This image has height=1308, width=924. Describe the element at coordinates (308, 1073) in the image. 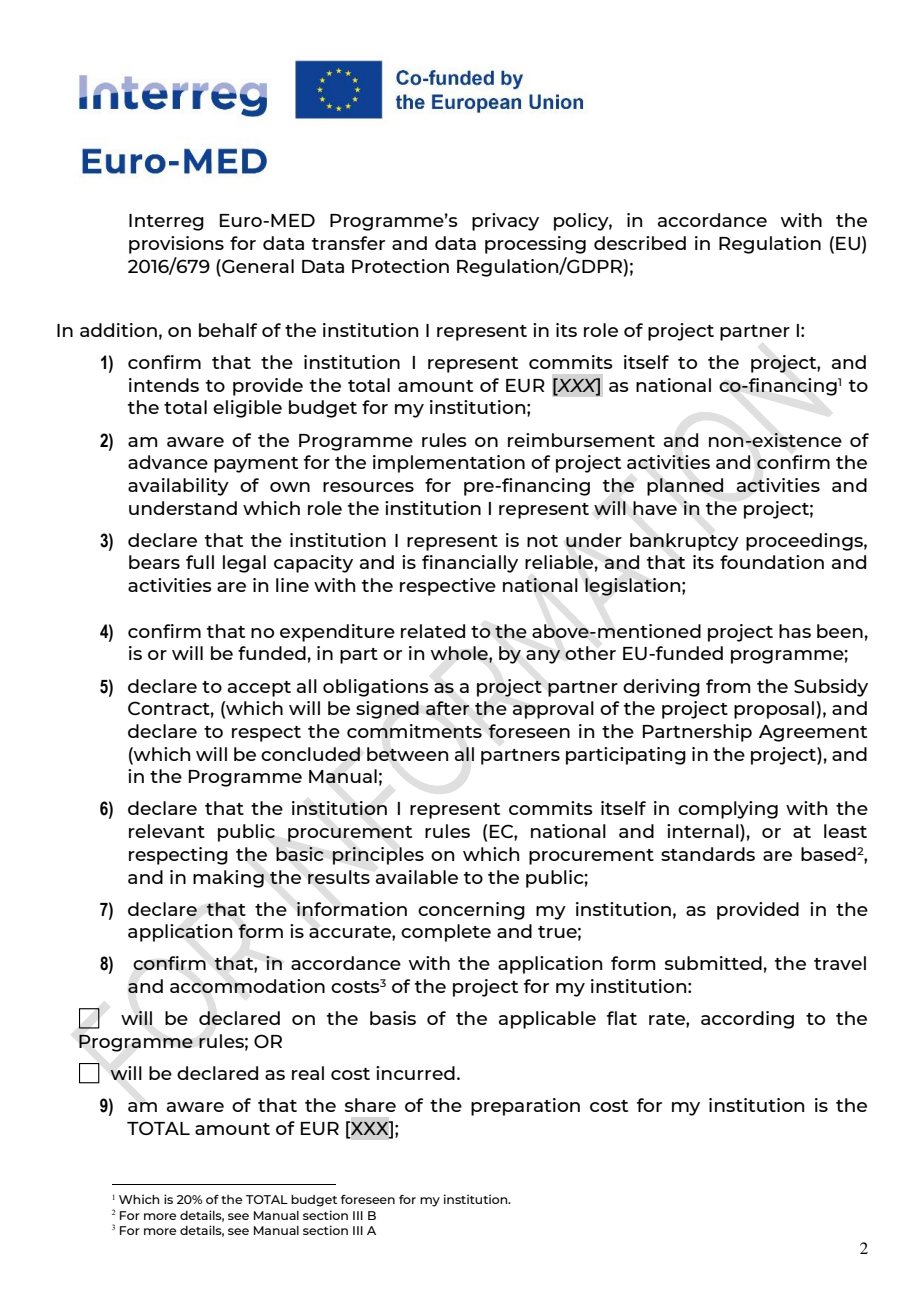

I see `real` at that location.
